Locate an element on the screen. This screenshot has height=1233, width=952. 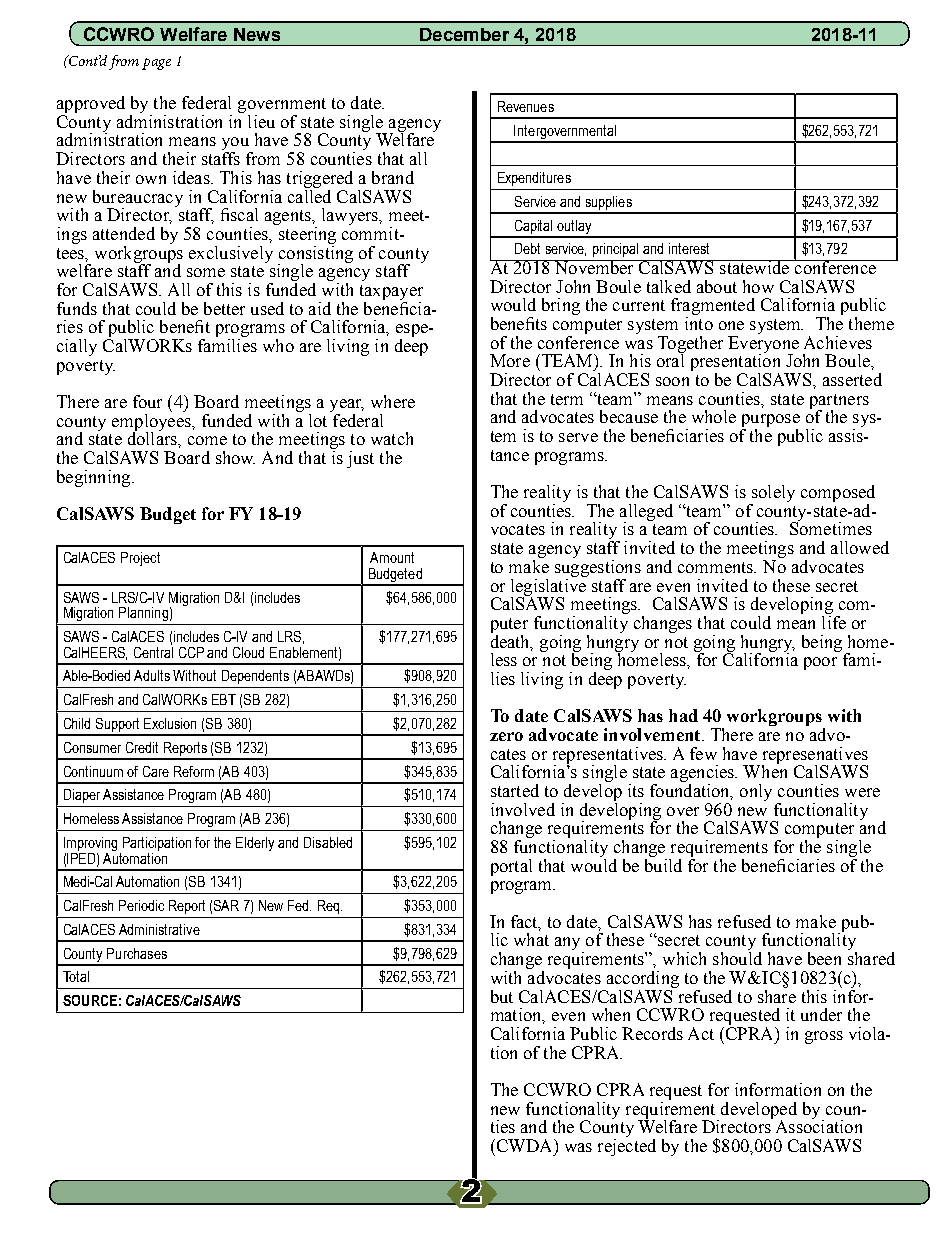
Planning is located at coordinates (143, 614).
